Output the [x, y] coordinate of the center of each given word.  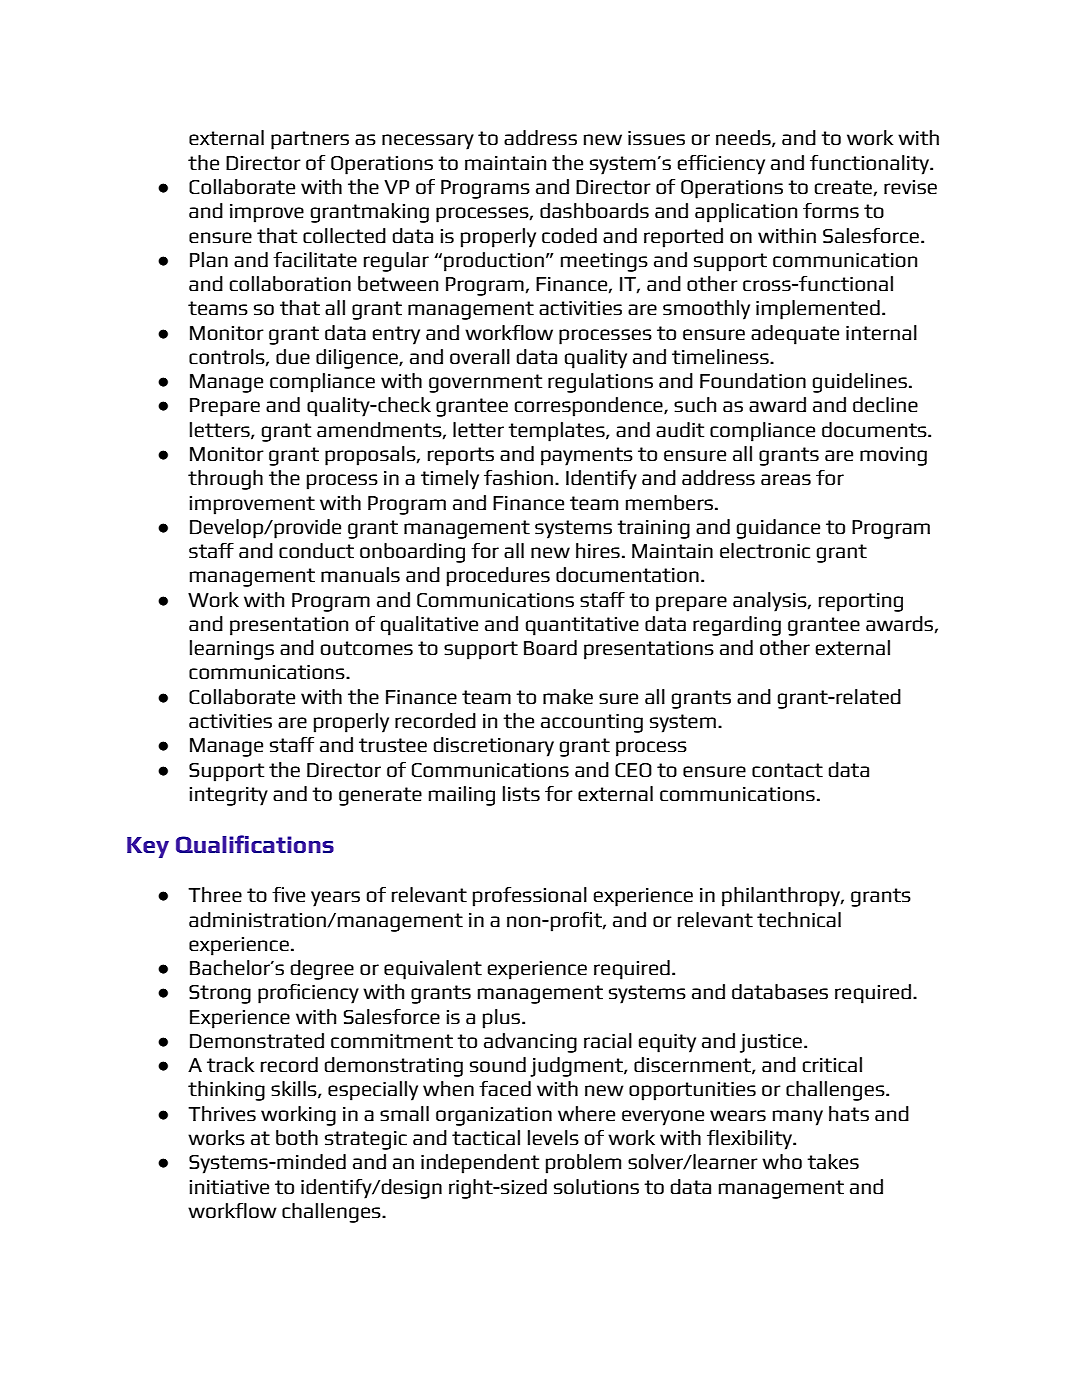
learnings [232, 650]
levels [553, 1137]
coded [569, 235]
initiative [229, 1187]
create [843, 187]
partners [310, 140]
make [568, 696]
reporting [861, 602]
